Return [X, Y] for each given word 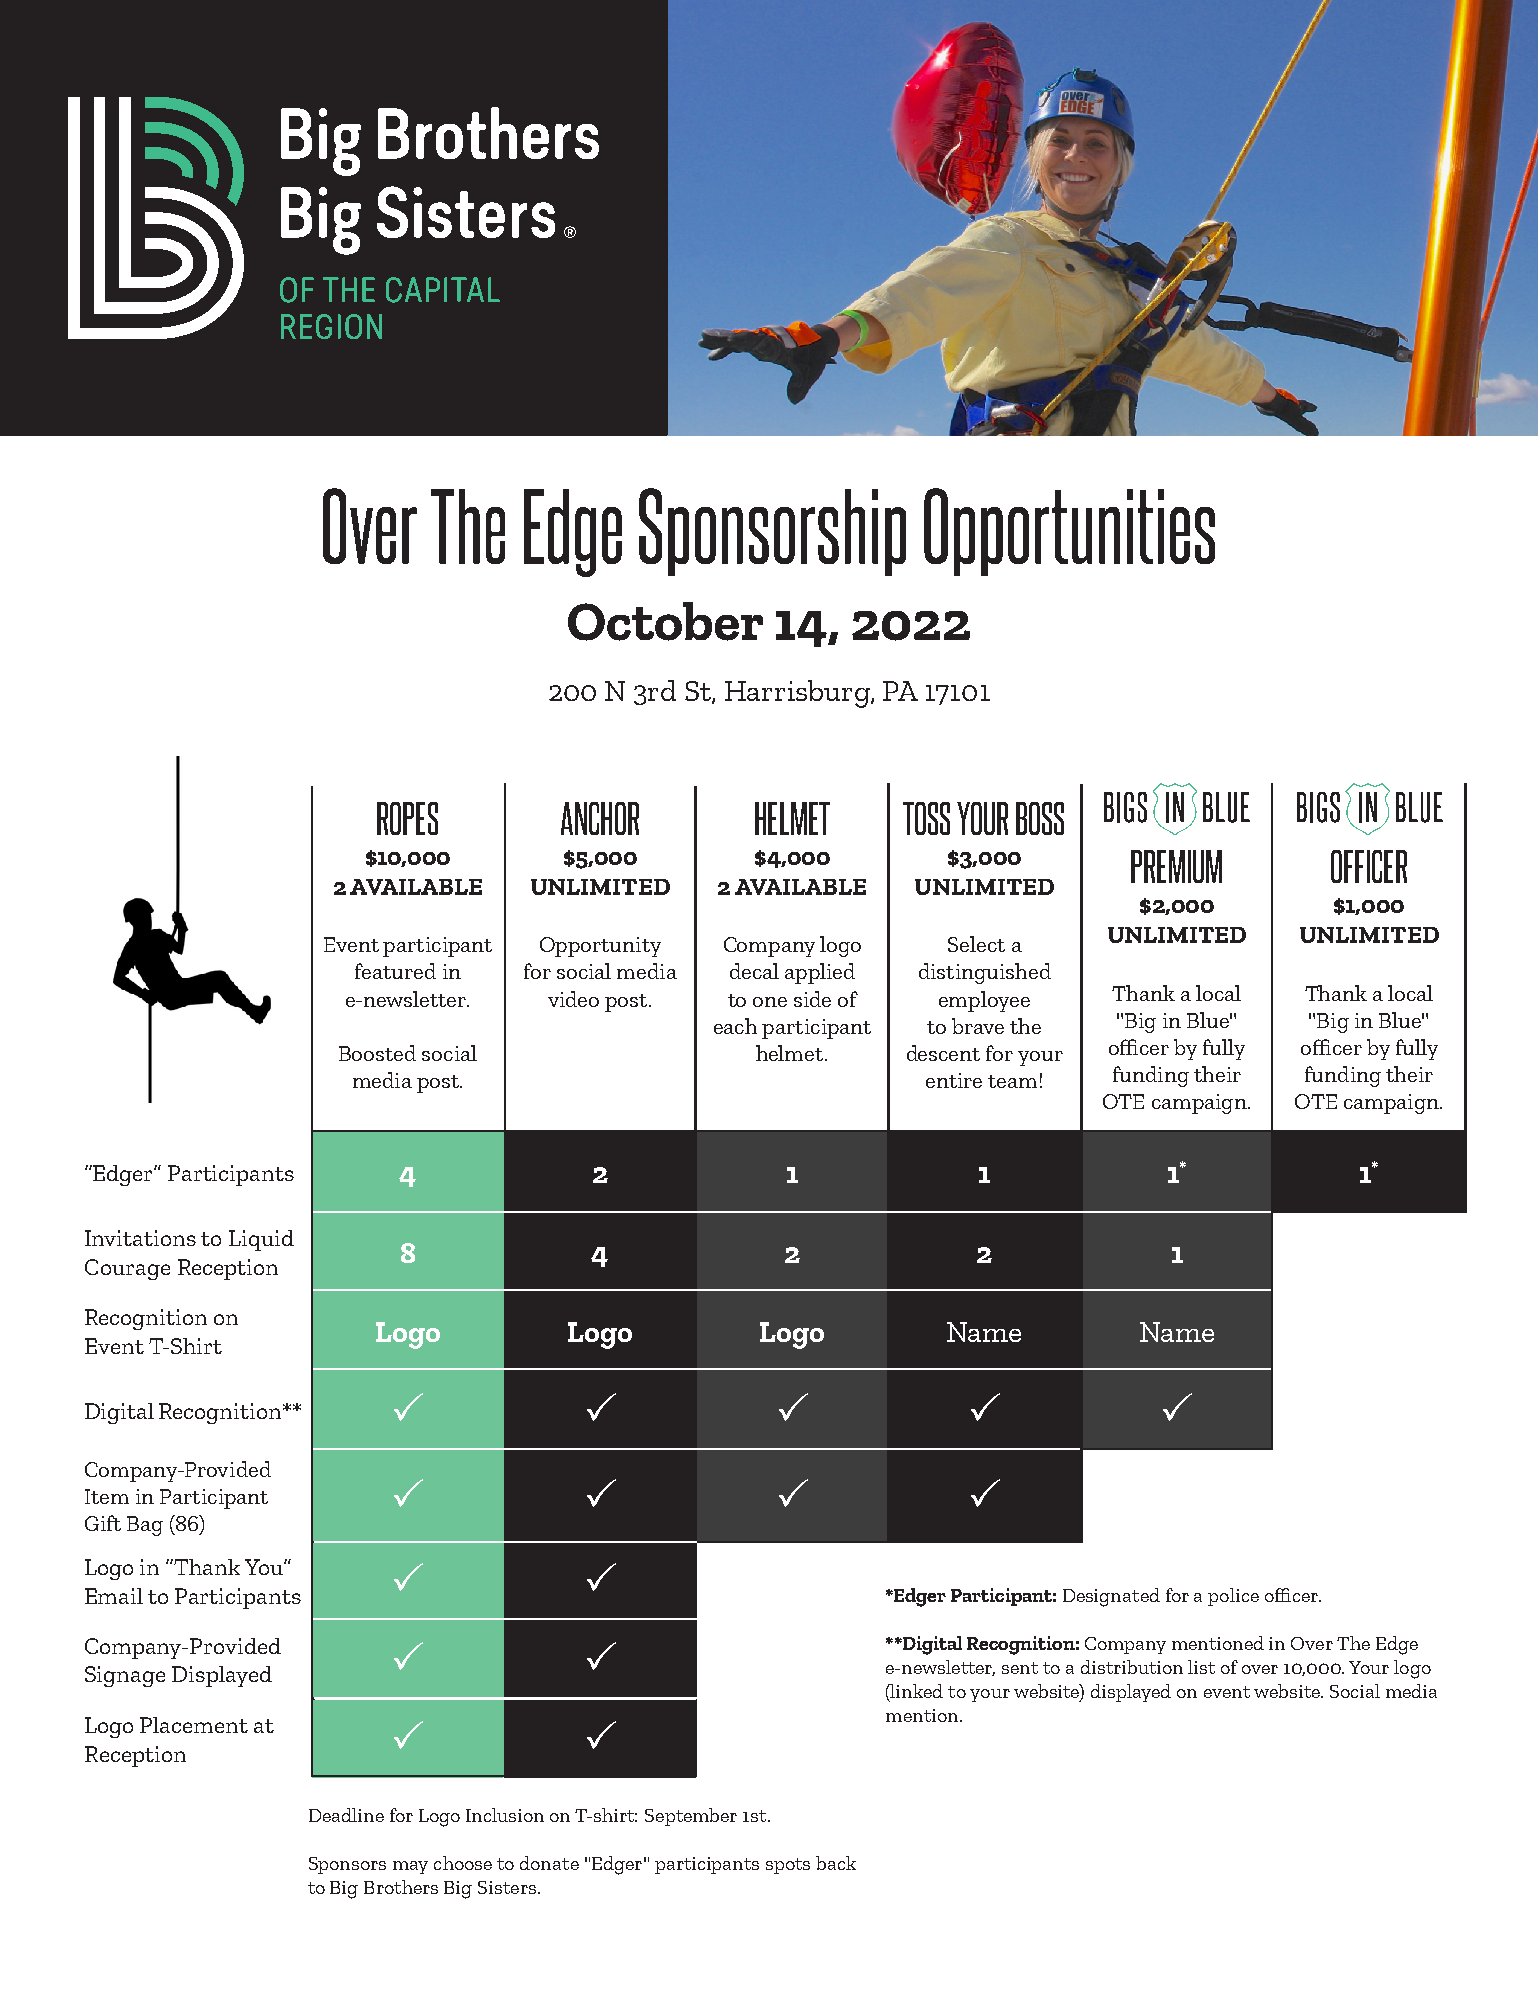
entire [954, 1080]
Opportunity [600, 947]
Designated [1111, 1597]
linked [916, 1691]
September [691, 1817]
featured [395, 971]
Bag [145, 1526]
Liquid [261, 1240]
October [665, 621]
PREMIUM [1176, 866]
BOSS [1040, 818]
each [735, 1026]
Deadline [346, 1815]
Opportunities [1069, 532]
